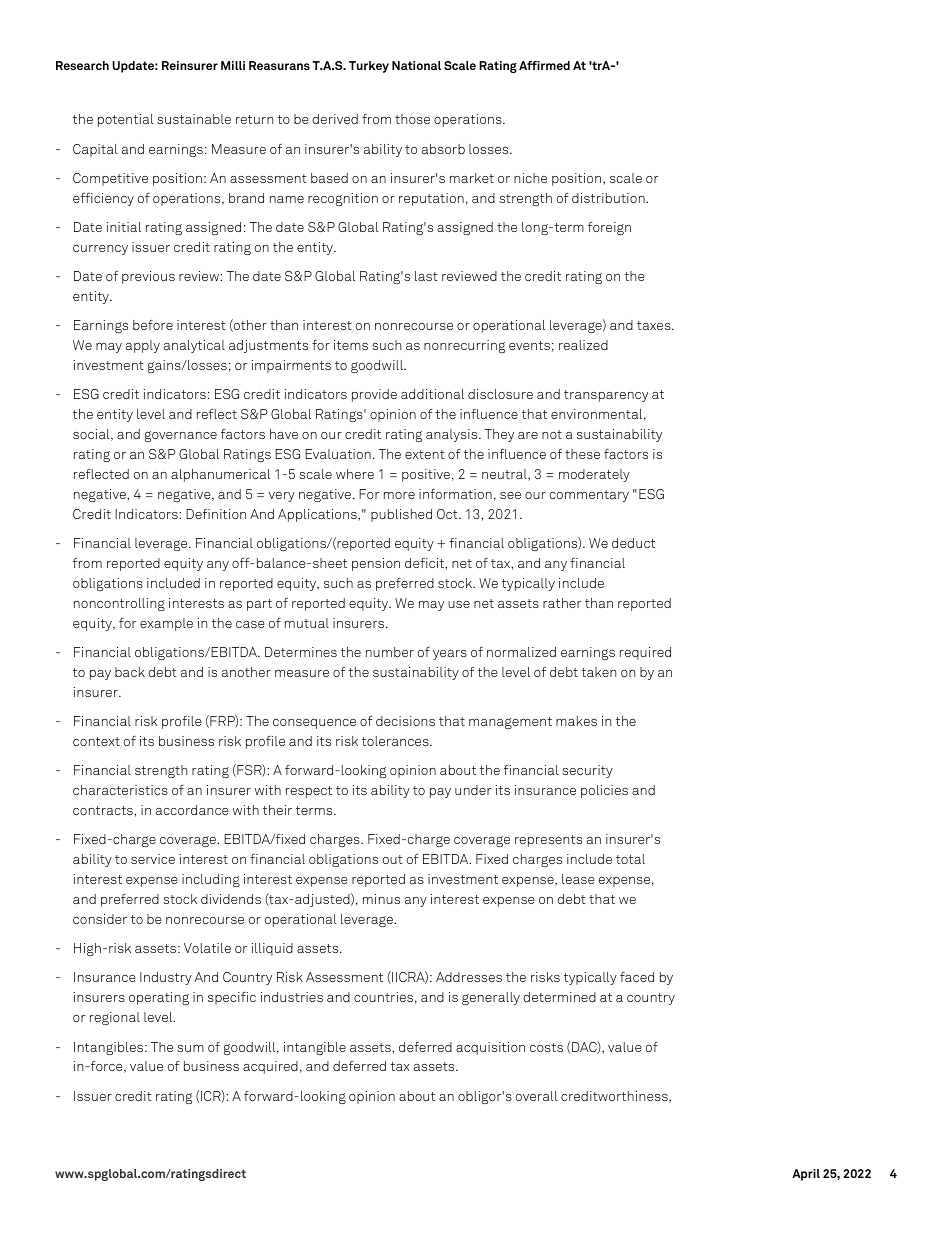 The height and width of the screenshot is (1233, 952). I want to click on Addresses, so click(469, 977).
